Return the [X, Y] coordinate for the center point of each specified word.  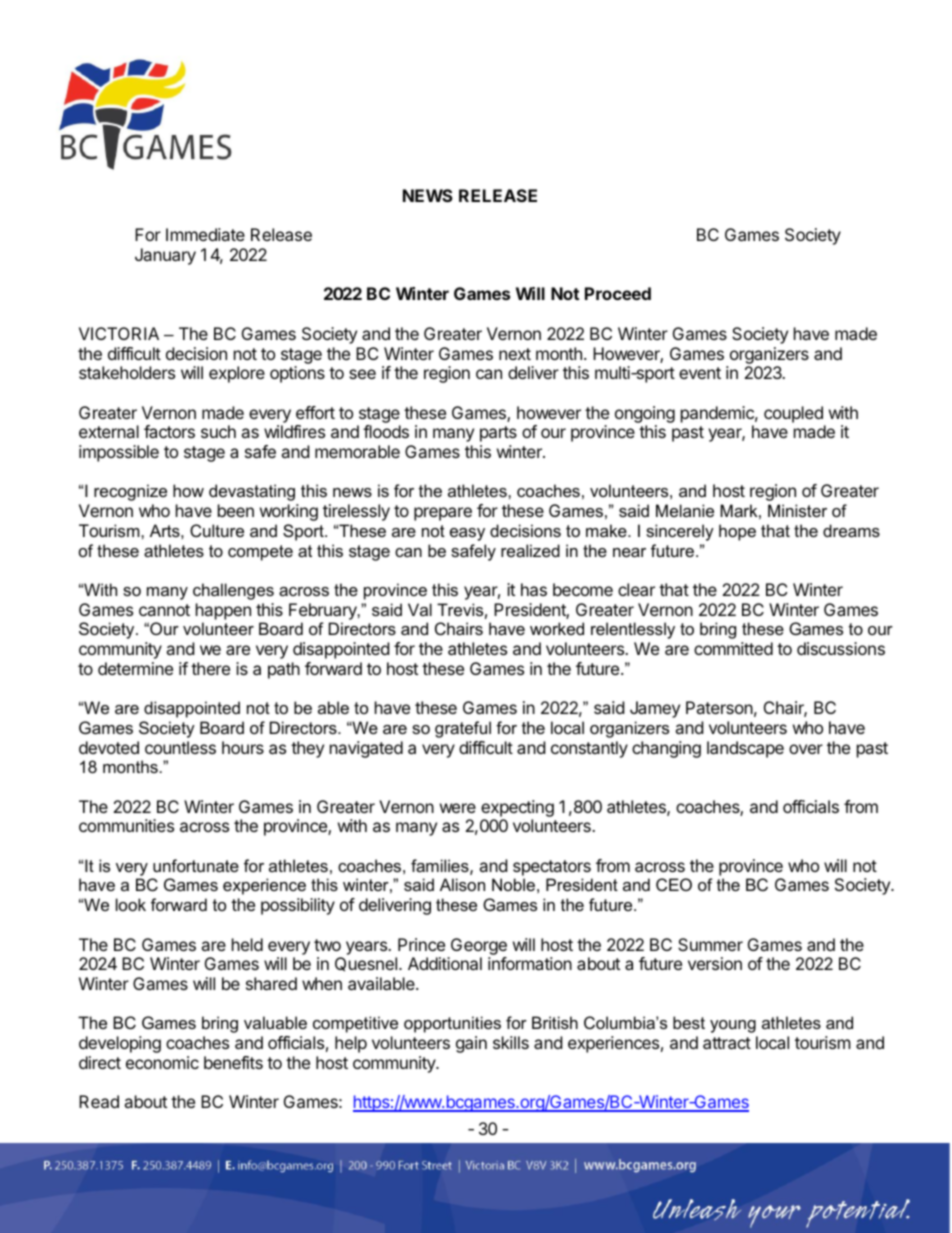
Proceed [618, 293]
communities [126, 825]
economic [162, 1062]
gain [471, 1044]
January [165, 256]
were [458, 808]
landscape [745, 749]
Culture [217, 530]
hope [737, 532]
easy [467, 534]
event [700, 373]
